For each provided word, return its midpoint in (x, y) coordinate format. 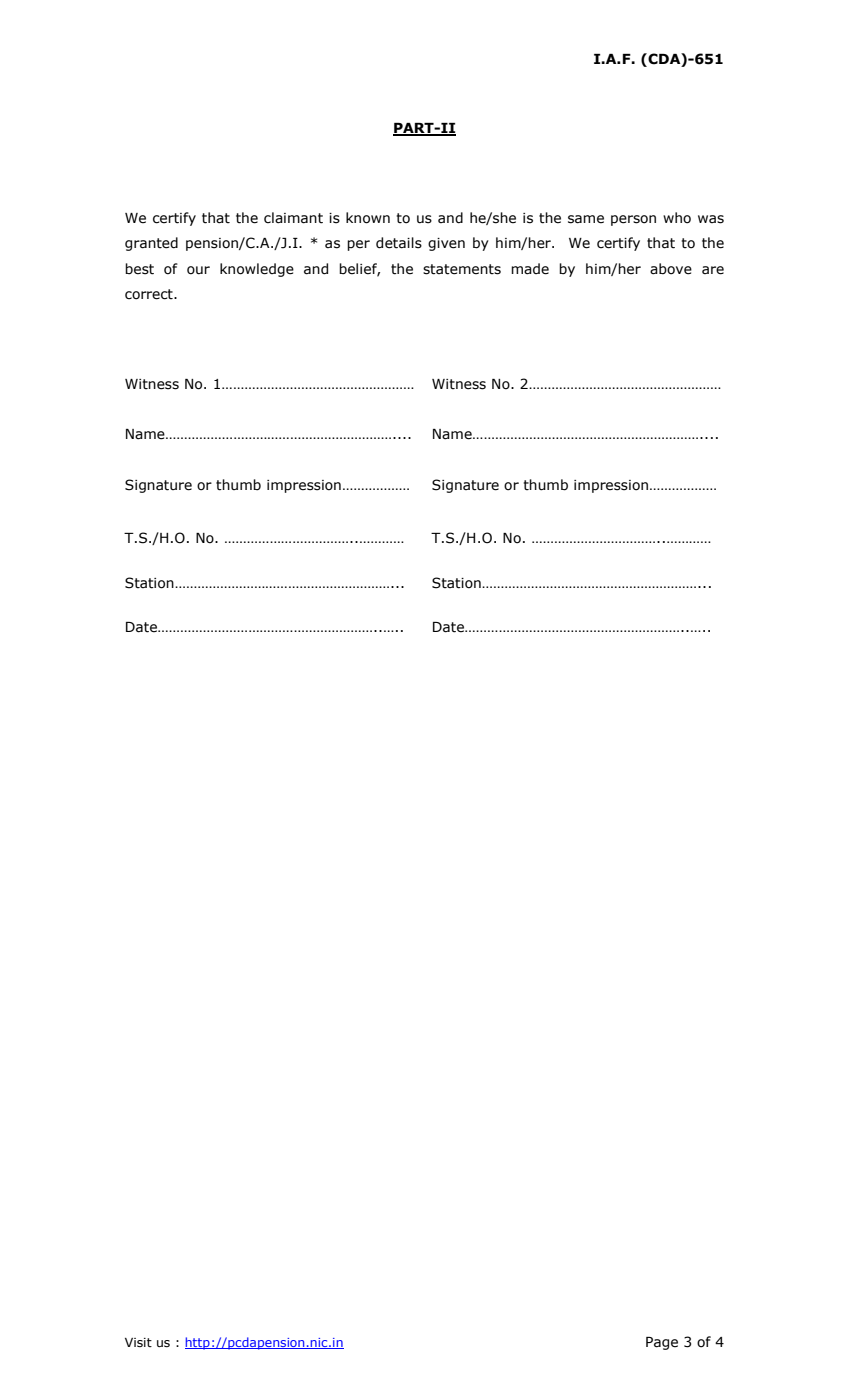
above (671, 269)
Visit (138, 1342)
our (198, 270)
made (530, 269)
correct (150, 294)
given (446, 244)
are (713, 270)
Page (662, 1343)
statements (462, 269)
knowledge (257, 270)
